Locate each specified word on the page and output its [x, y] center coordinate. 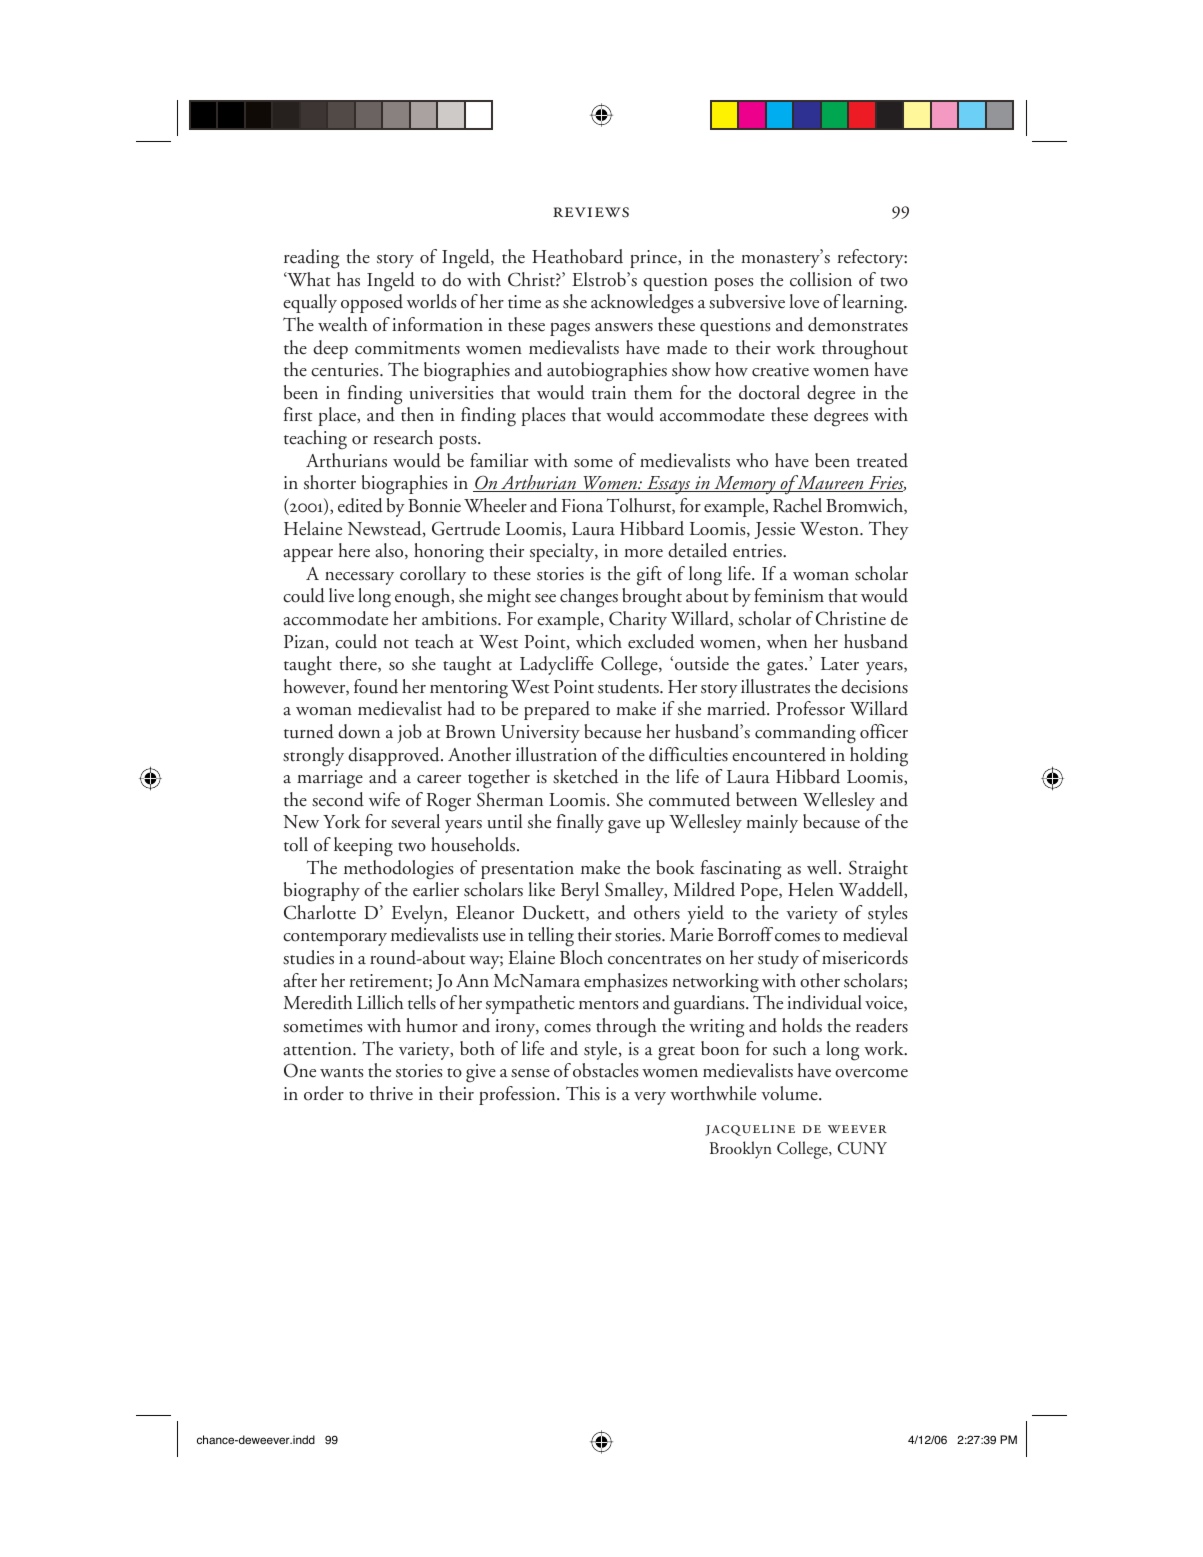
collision [821, 279]
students [629, 686]
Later [840, 664]
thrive [391, 1093]
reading [311, 259]
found [376, 686]
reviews [591, 212]
